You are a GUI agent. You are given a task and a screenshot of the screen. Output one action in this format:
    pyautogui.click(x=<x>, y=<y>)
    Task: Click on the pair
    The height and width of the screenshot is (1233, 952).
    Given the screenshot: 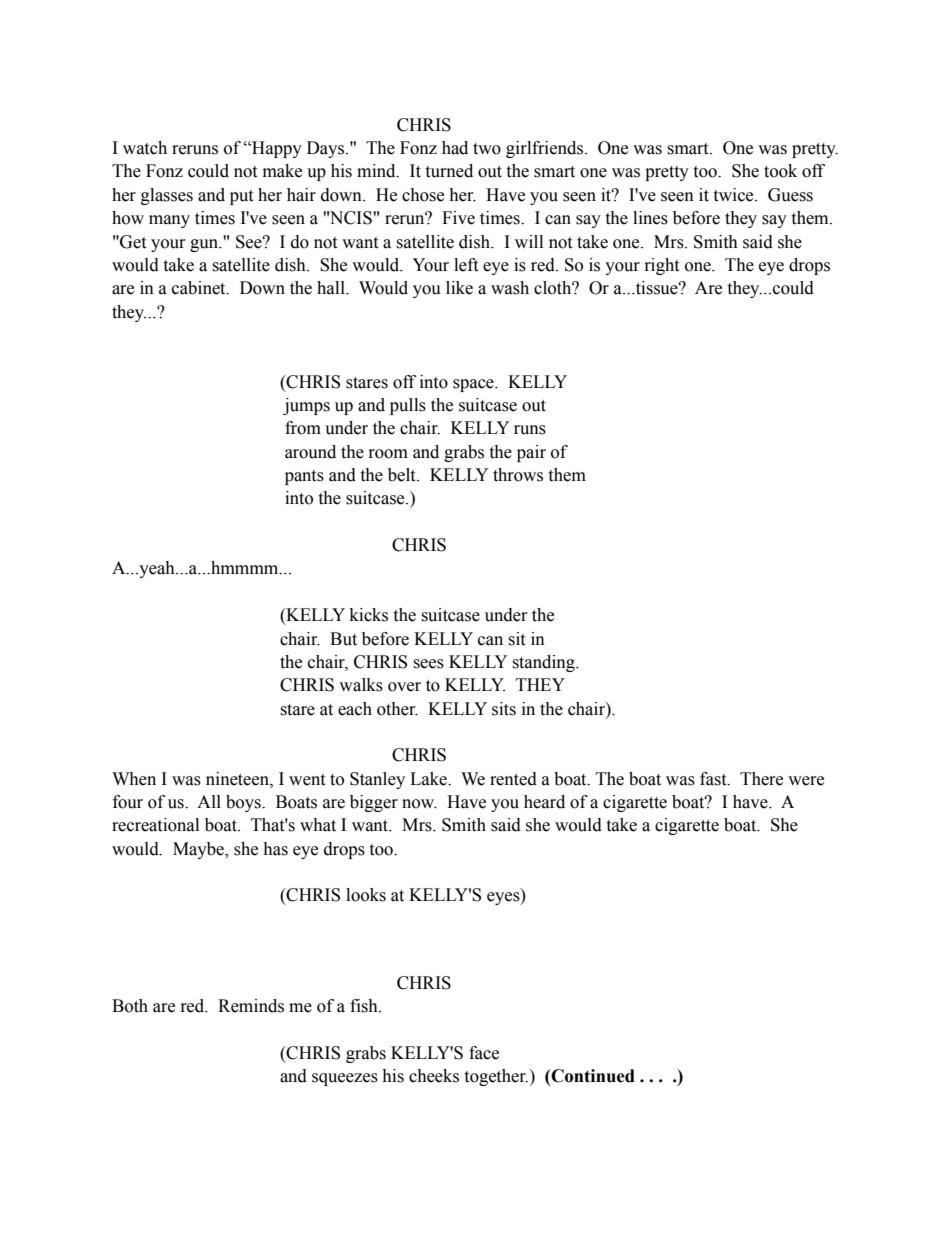 What is the action you would take?
    pyautogui.click(x=531, y=453)
